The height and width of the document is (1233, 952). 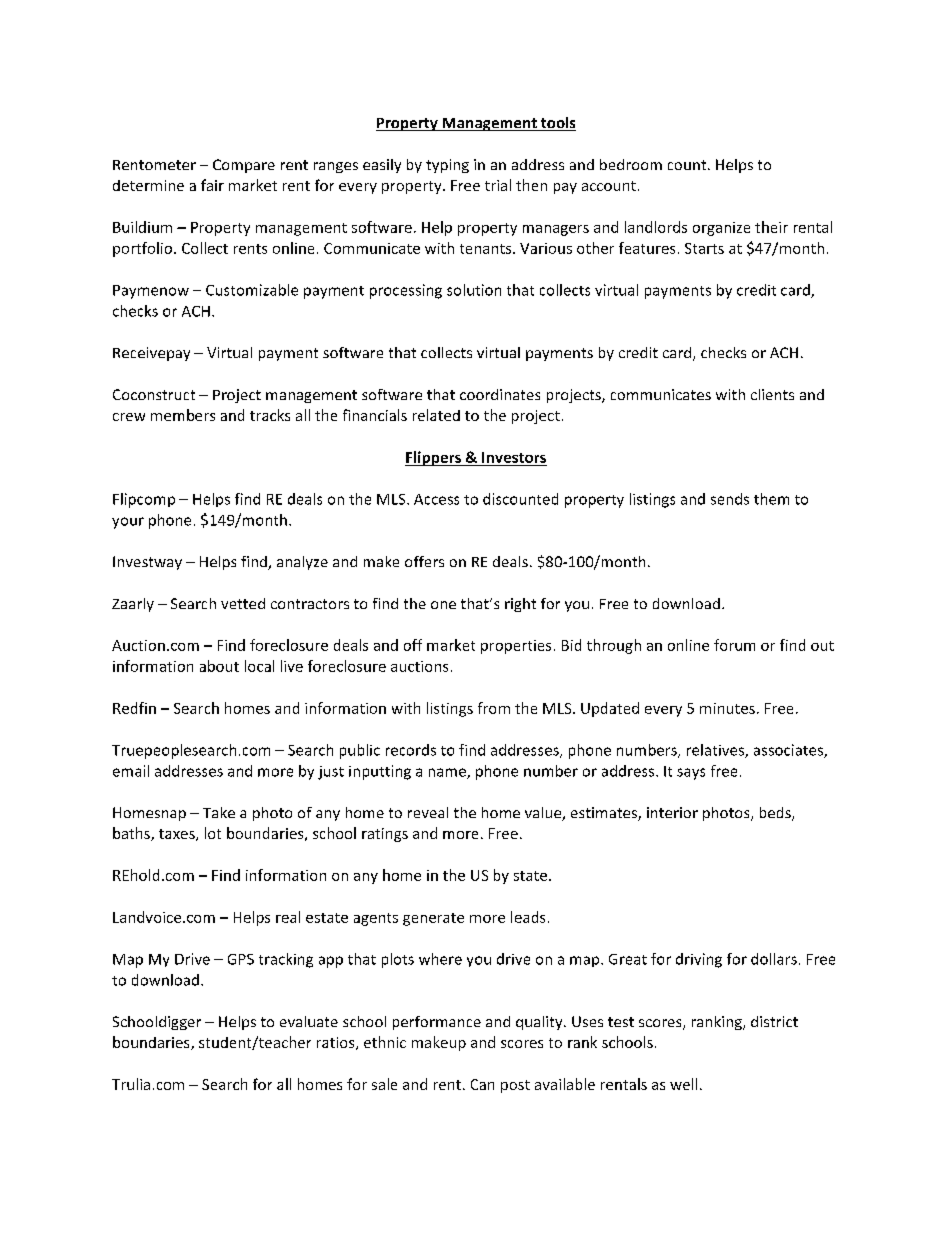 I want to click on typing, so click(x=447, y=166).
